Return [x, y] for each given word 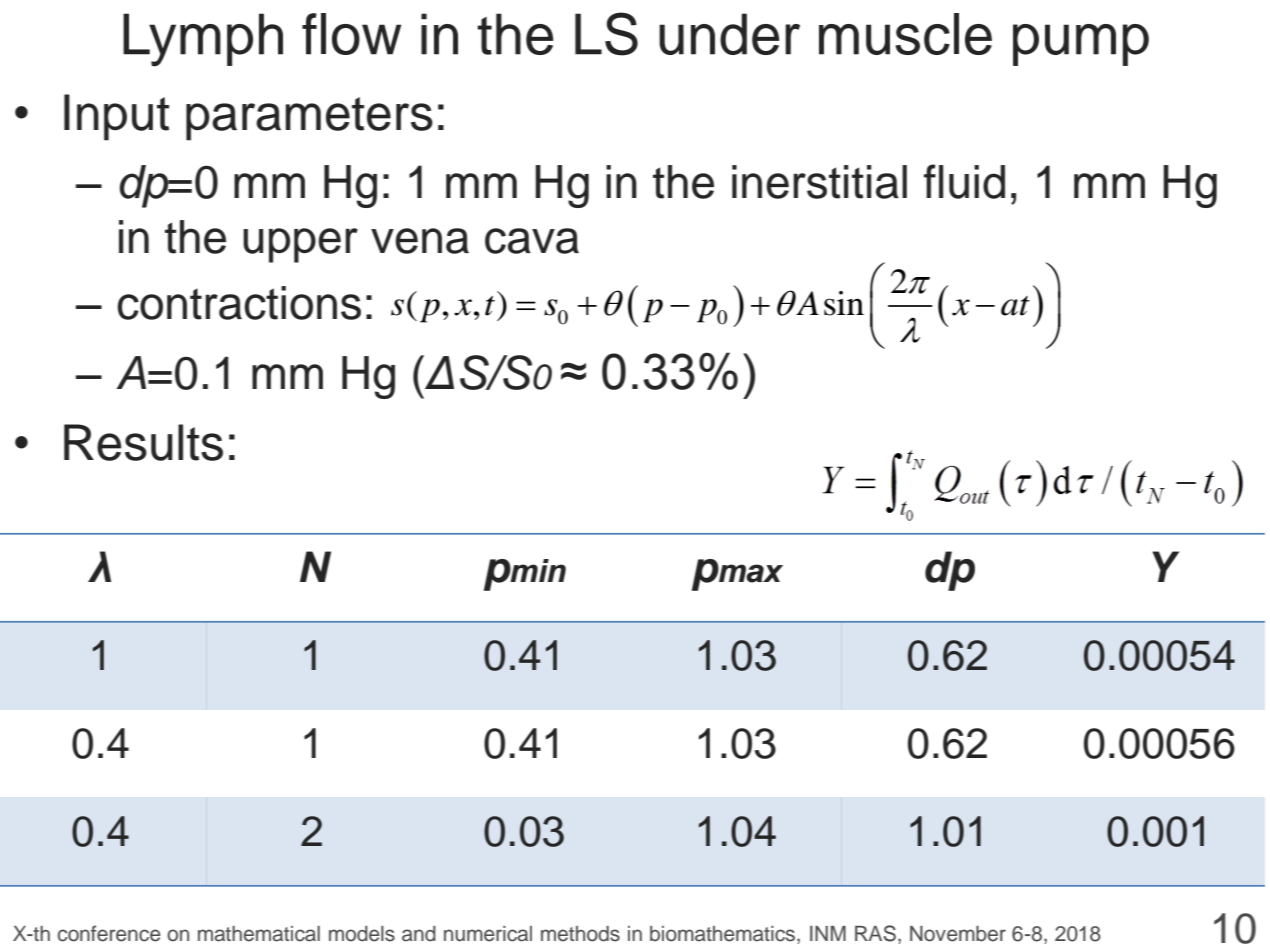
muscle [905, 34]
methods [580, 934]
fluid [964, 181]
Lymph [203, 40]
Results [143, 442]
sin [844, 303]
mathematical [259, 934]
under [729, 34]
